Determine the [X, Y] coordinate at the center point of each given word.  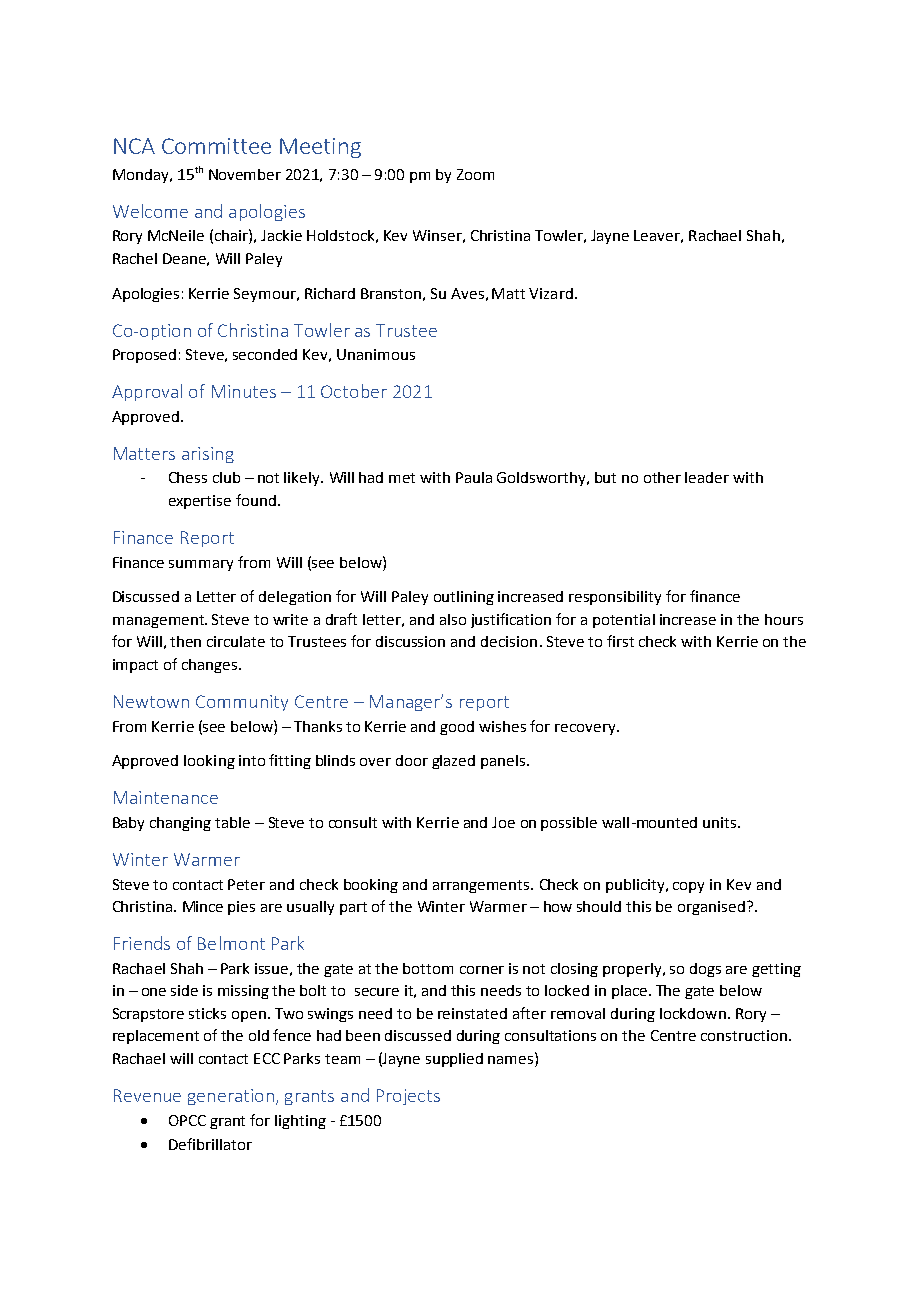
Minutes [244, 391]
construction [744, 1035]
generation [231, 1097]
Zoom [475, 174]
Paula [474, 477]
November [245, 174]
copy [688, 887]
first [620, 641]
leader [707, 477]
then [185, 641]
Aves [467, 293]
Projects [408, 1097]
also [453, 619]
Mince [203, 906]
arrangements [482, 886]
